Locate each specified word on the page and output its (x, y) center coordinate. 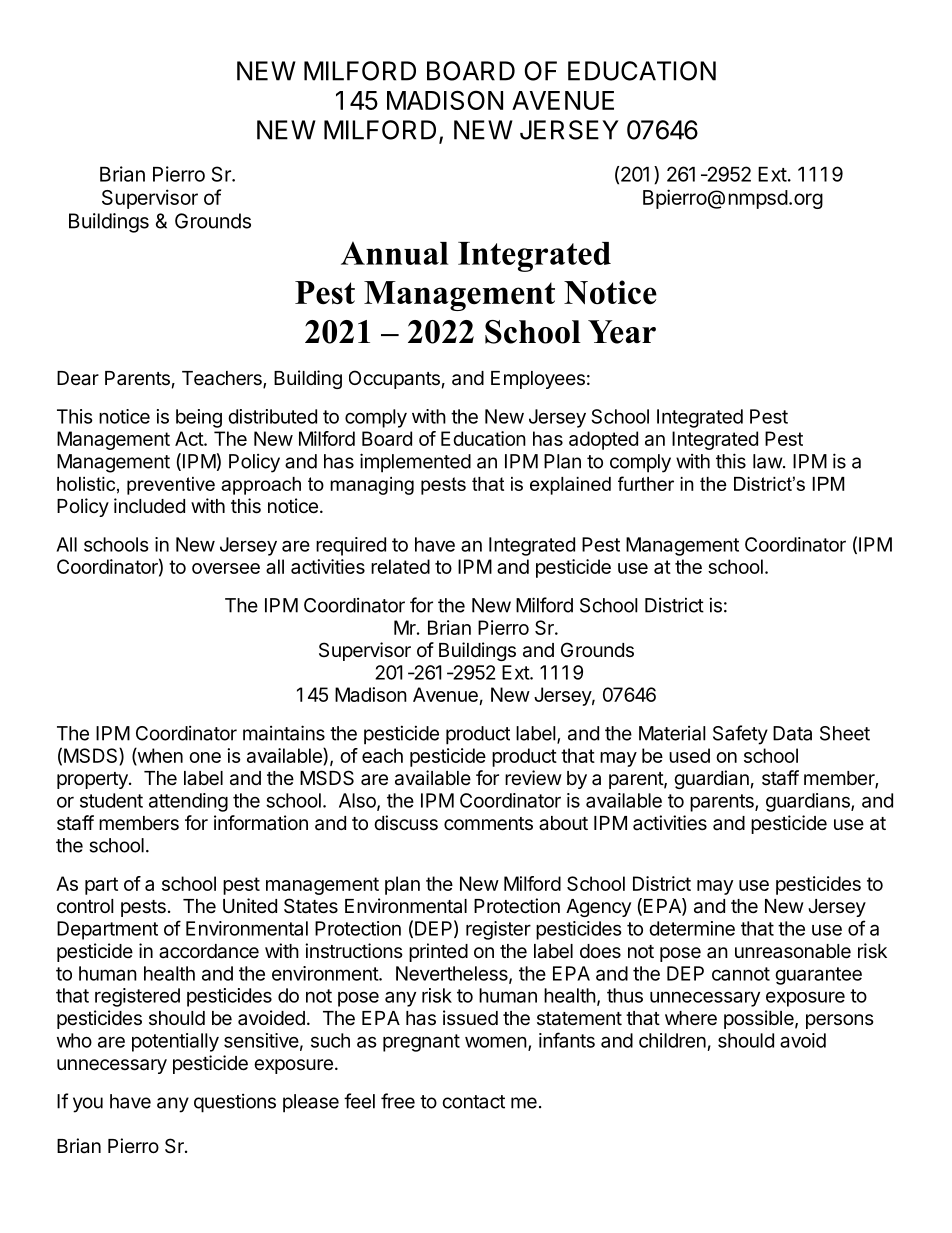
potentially (175, 1042)
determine (692, 928)
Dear (78, 378)
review (533, 778)
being (199, 418)
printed (438, 952)
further (646, 483)
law (768, 461)
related (400, 566)
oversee (226, 568)
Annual (395, 253)
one (205, 757)
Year (622, 332)
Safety (740, 735)
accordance (209, 951)
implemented (415, 463)
